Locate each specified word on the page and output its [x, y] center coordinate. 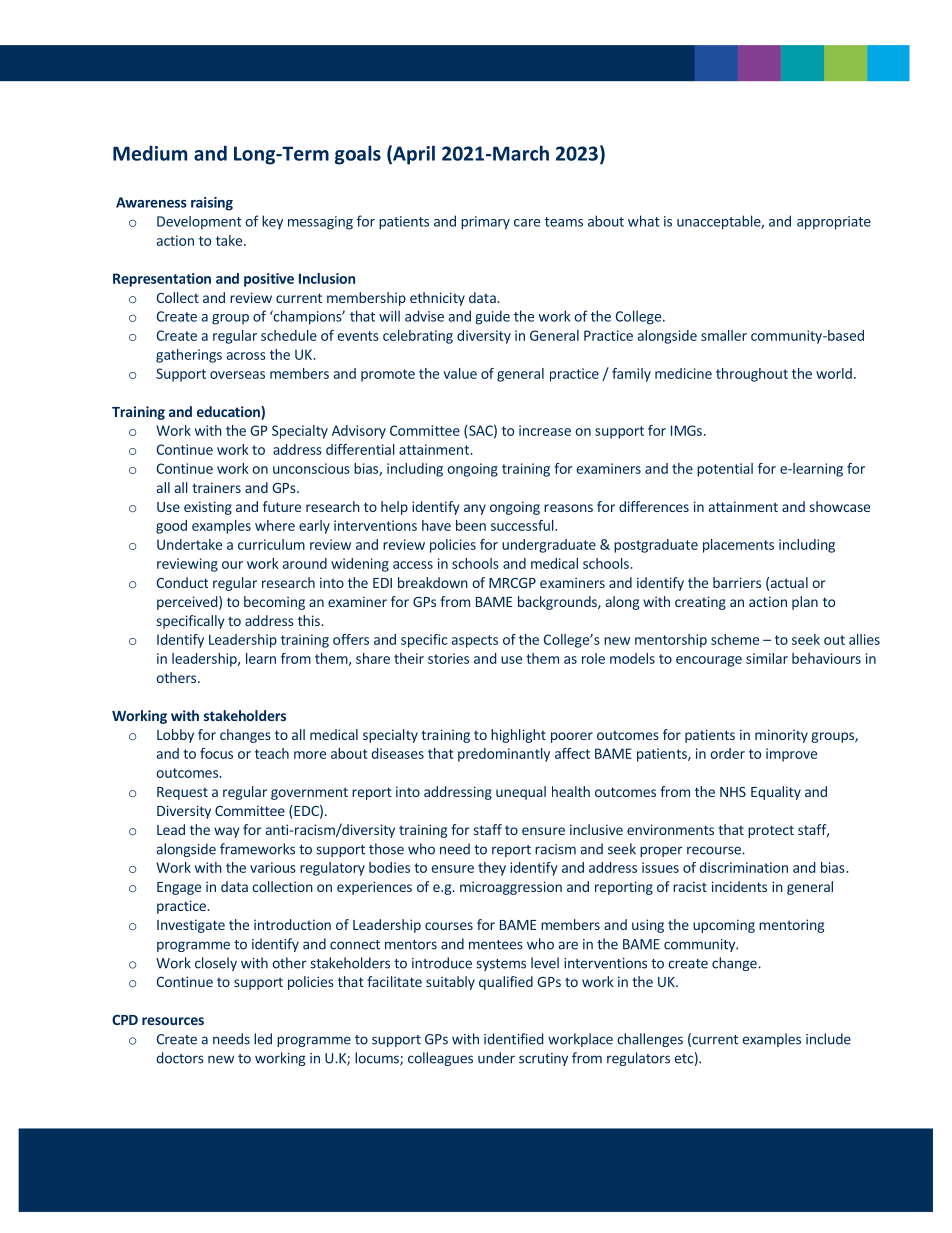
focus [216, 753]
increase [545, 430]
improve [791, 755]
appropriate [834, 223]
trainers [216, 487]
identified [513, 1039]
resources [173, 1021]
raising [212, 204]
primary [485, 223]
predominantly [504, 755]
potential [725, 470]
